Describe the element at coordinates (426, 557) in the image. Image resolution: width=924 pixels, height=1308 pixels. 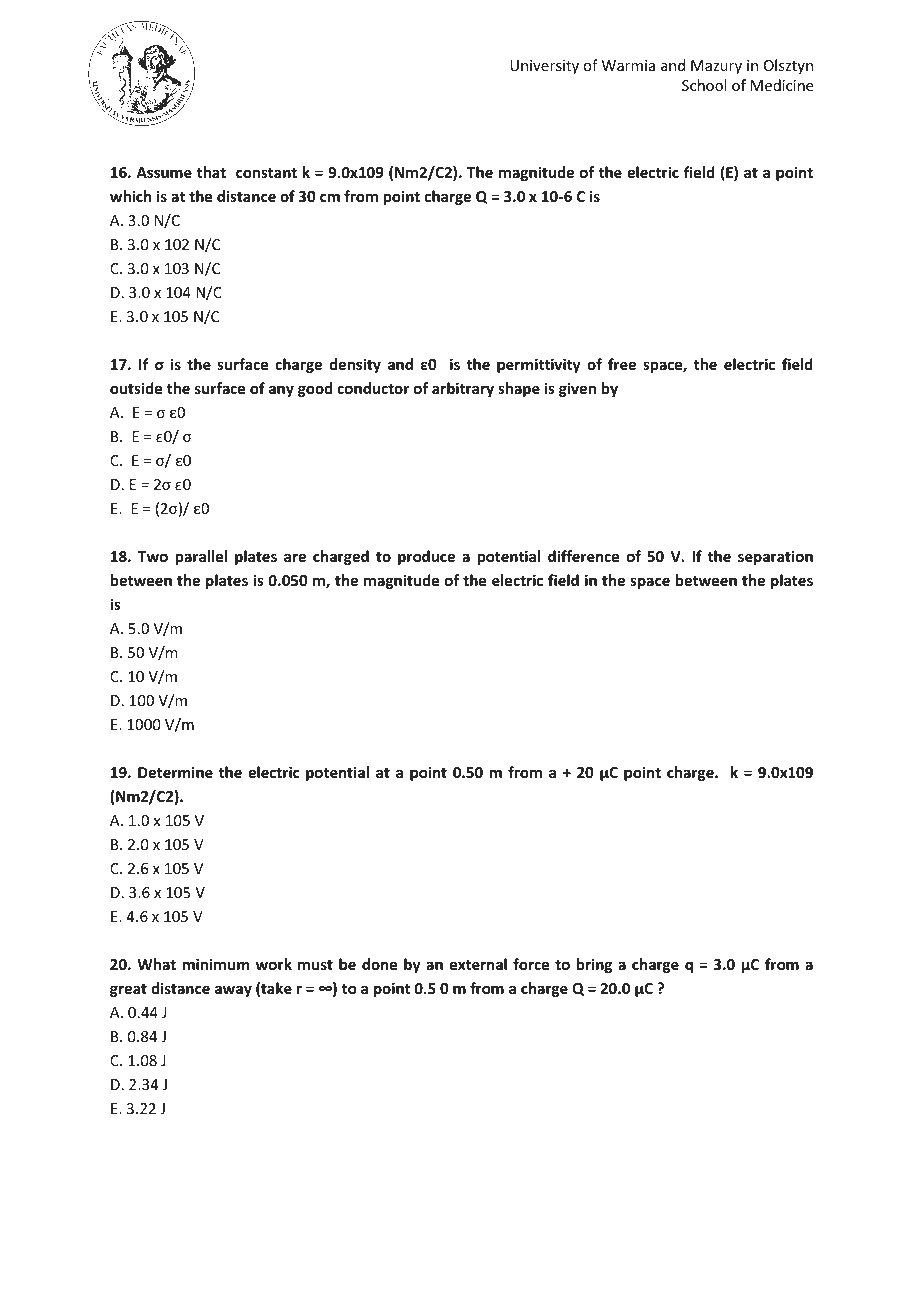
I see `produce` at that location.
